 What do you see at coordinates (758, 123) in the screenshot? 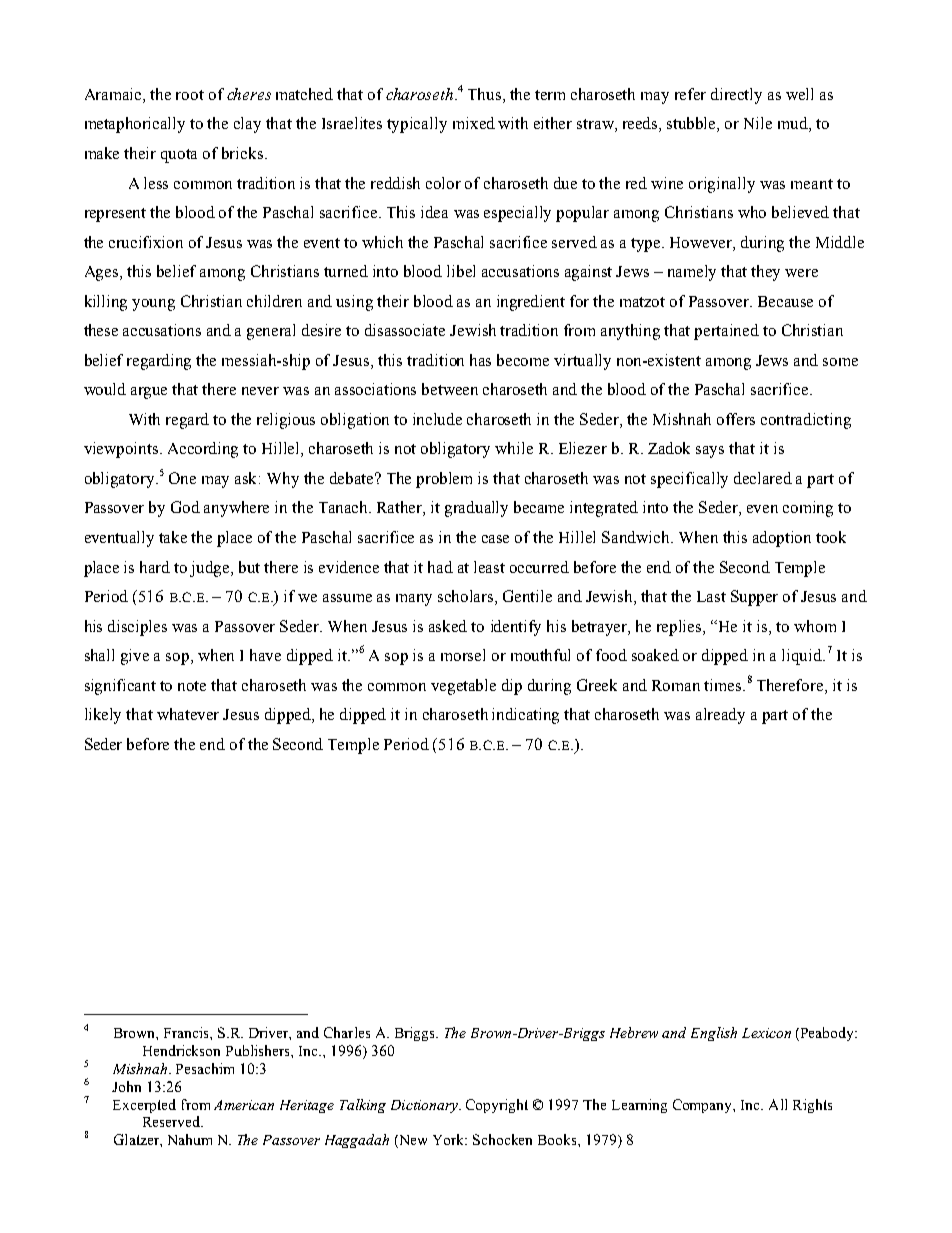
I see `Nile` at bounding box center [758, 123].
